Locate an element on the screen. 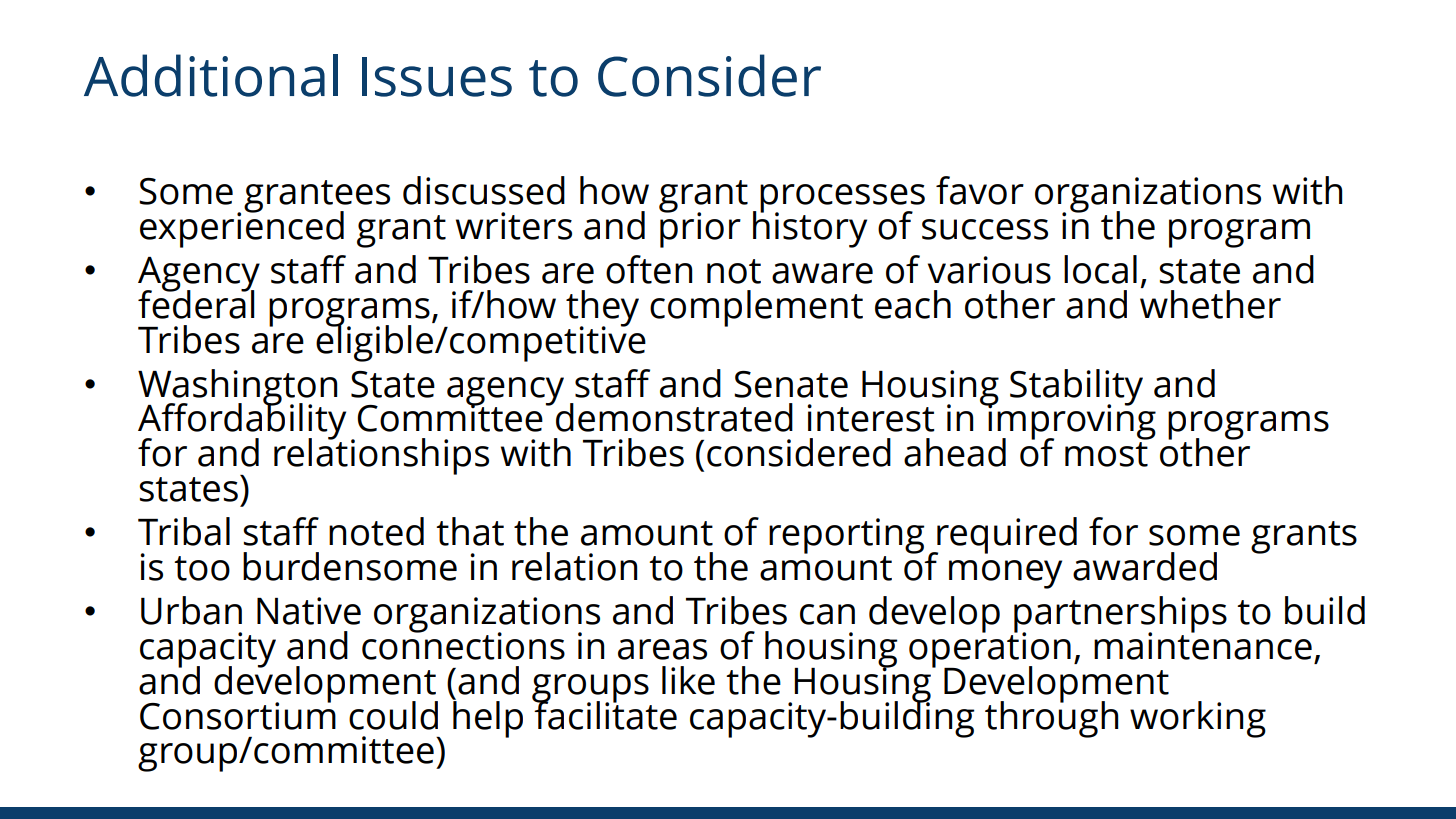 The height and width of the screenshot is (819, 1456). Issues is located at coordinates (437, 77).
